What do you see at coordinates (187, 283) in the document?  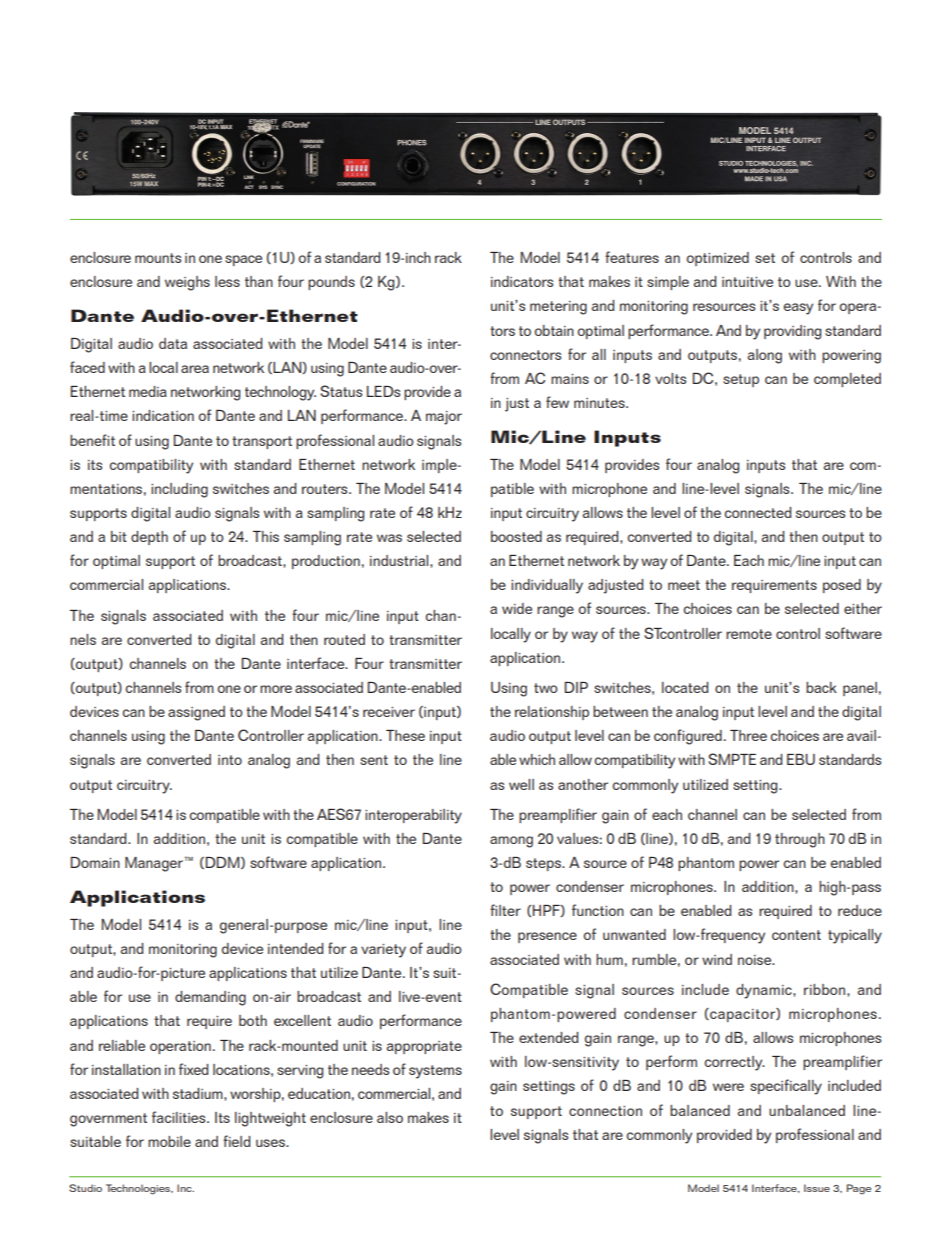 I see `weighs` at bounding box center [187, 283].
